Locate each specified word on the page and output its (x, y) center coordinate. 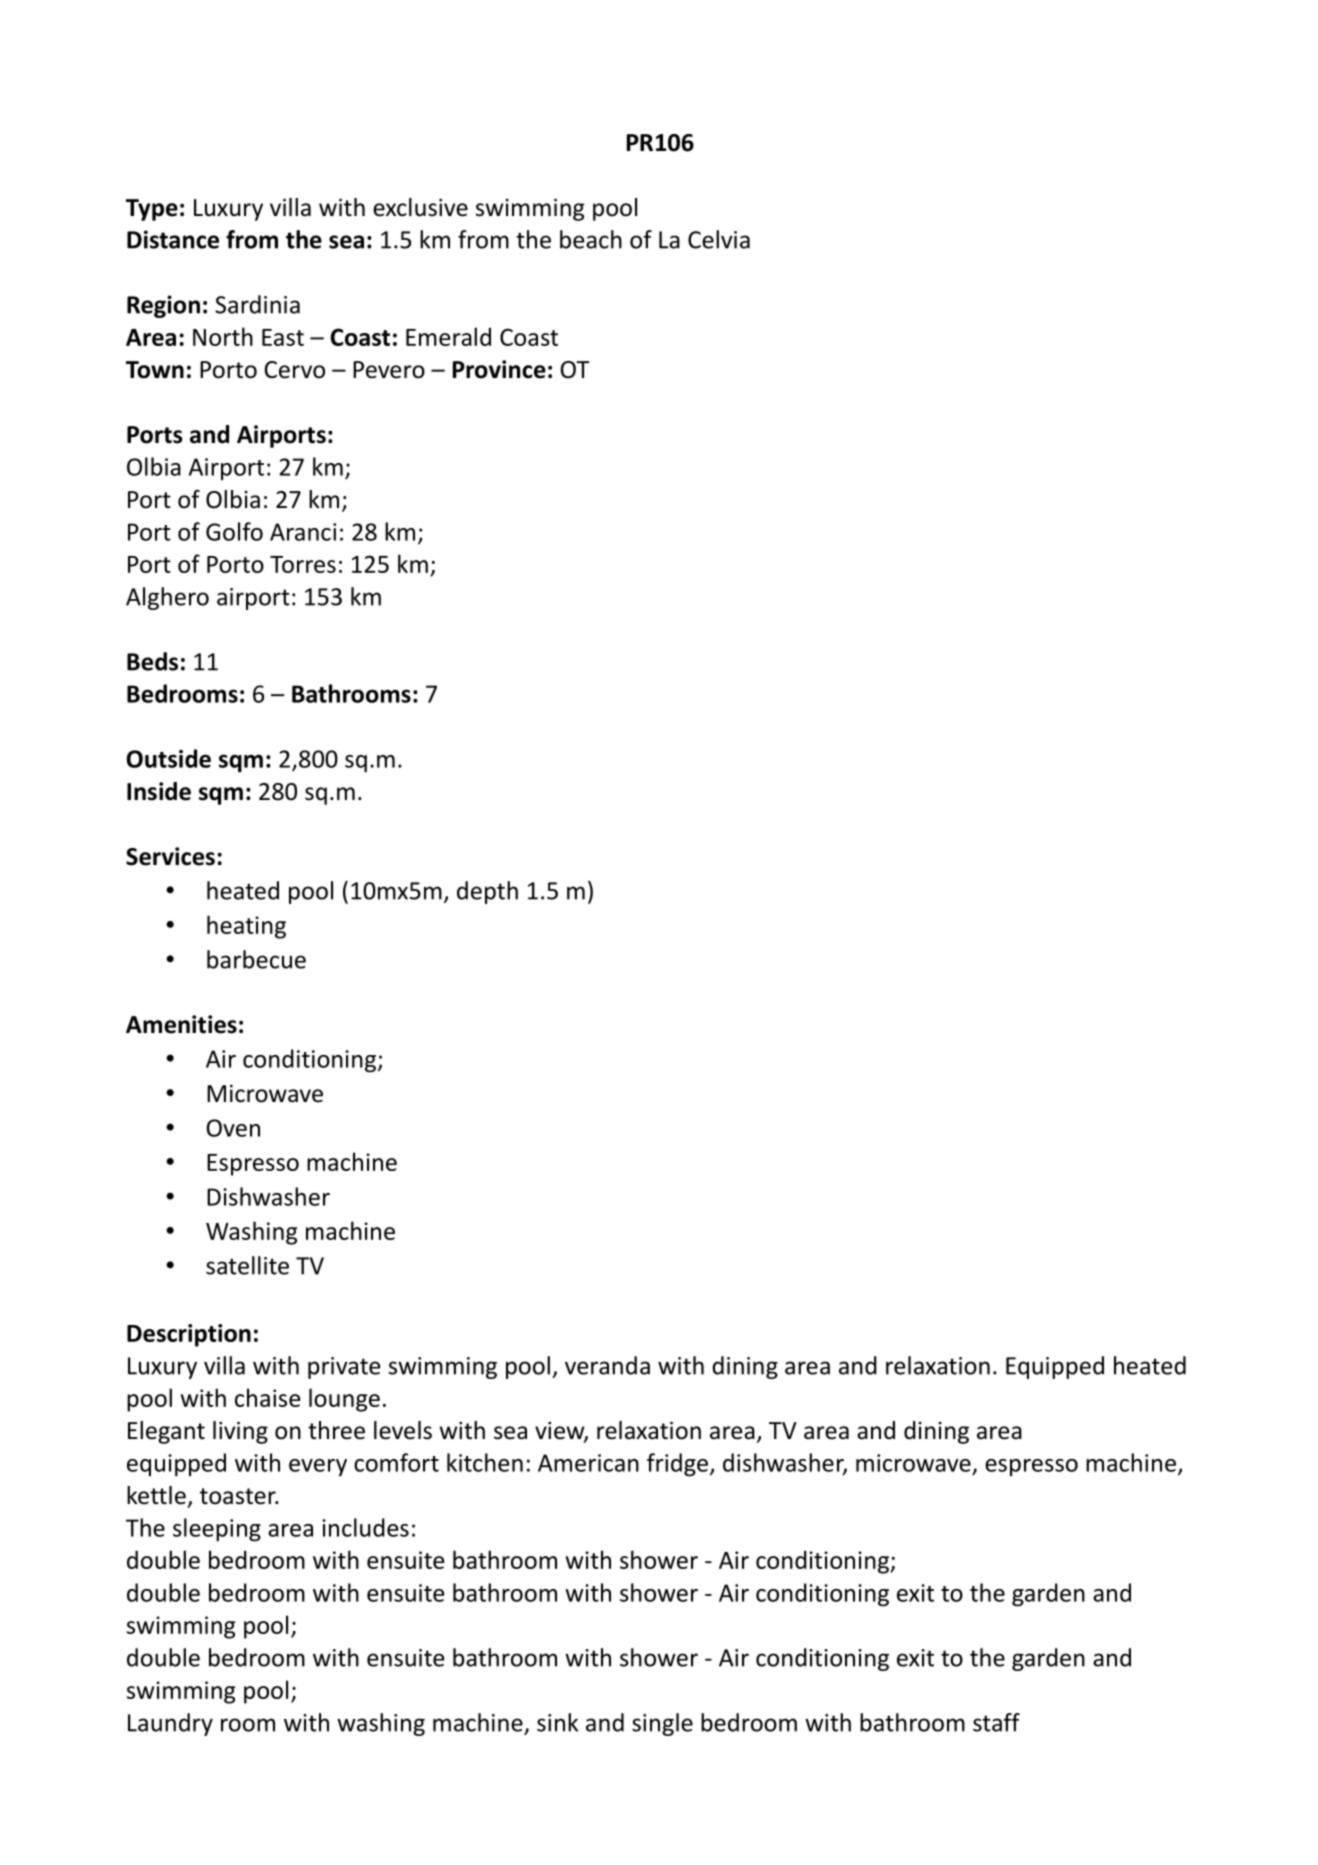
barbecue (256, 959)
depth (487, 892)
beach (591, 239)
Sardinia (257, 304)
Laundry (170, 1724)
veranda (607, 1365)
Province (499, 369)
